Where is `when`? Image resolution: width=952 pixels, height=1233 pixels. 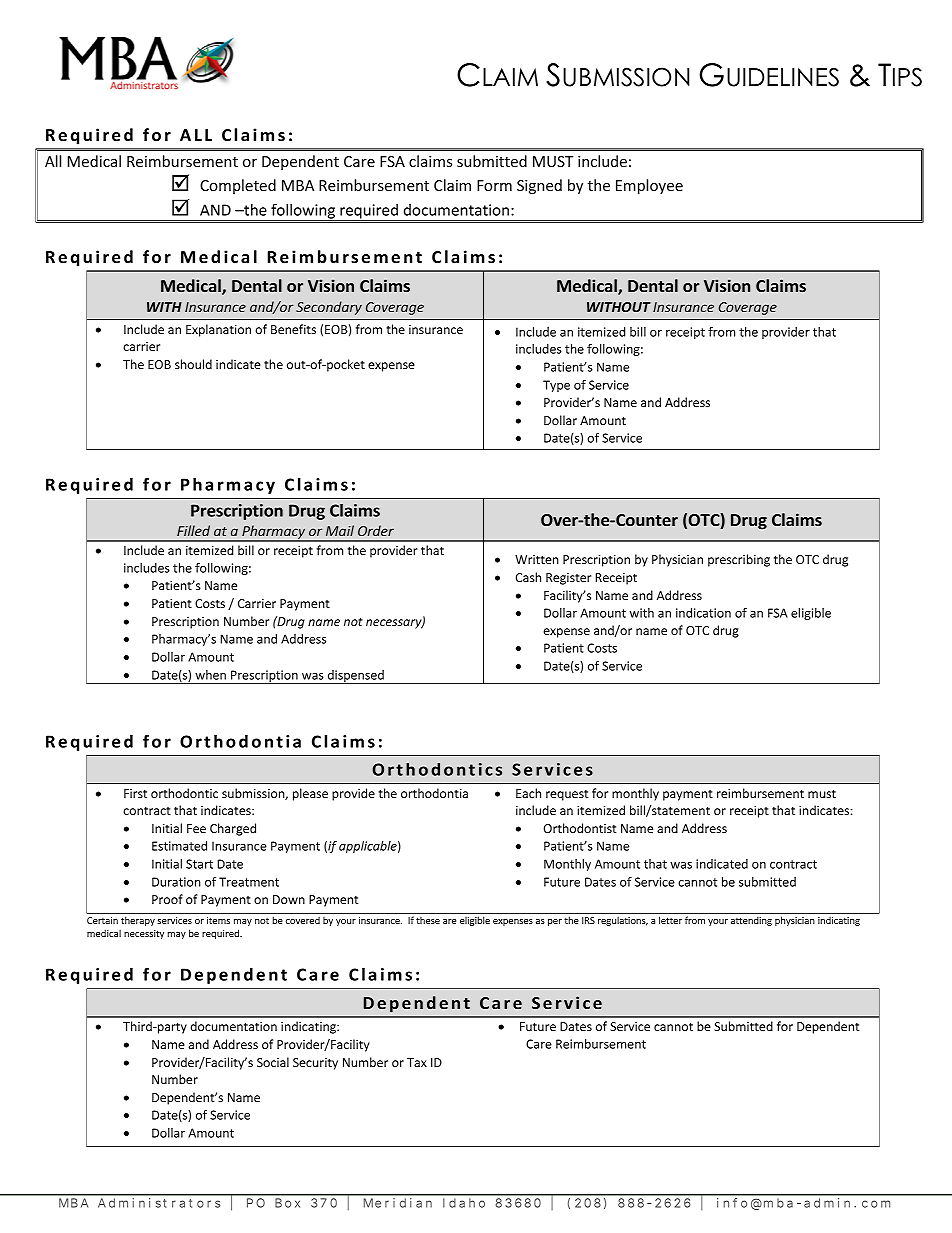 when is located at coordinates (210, 675).
